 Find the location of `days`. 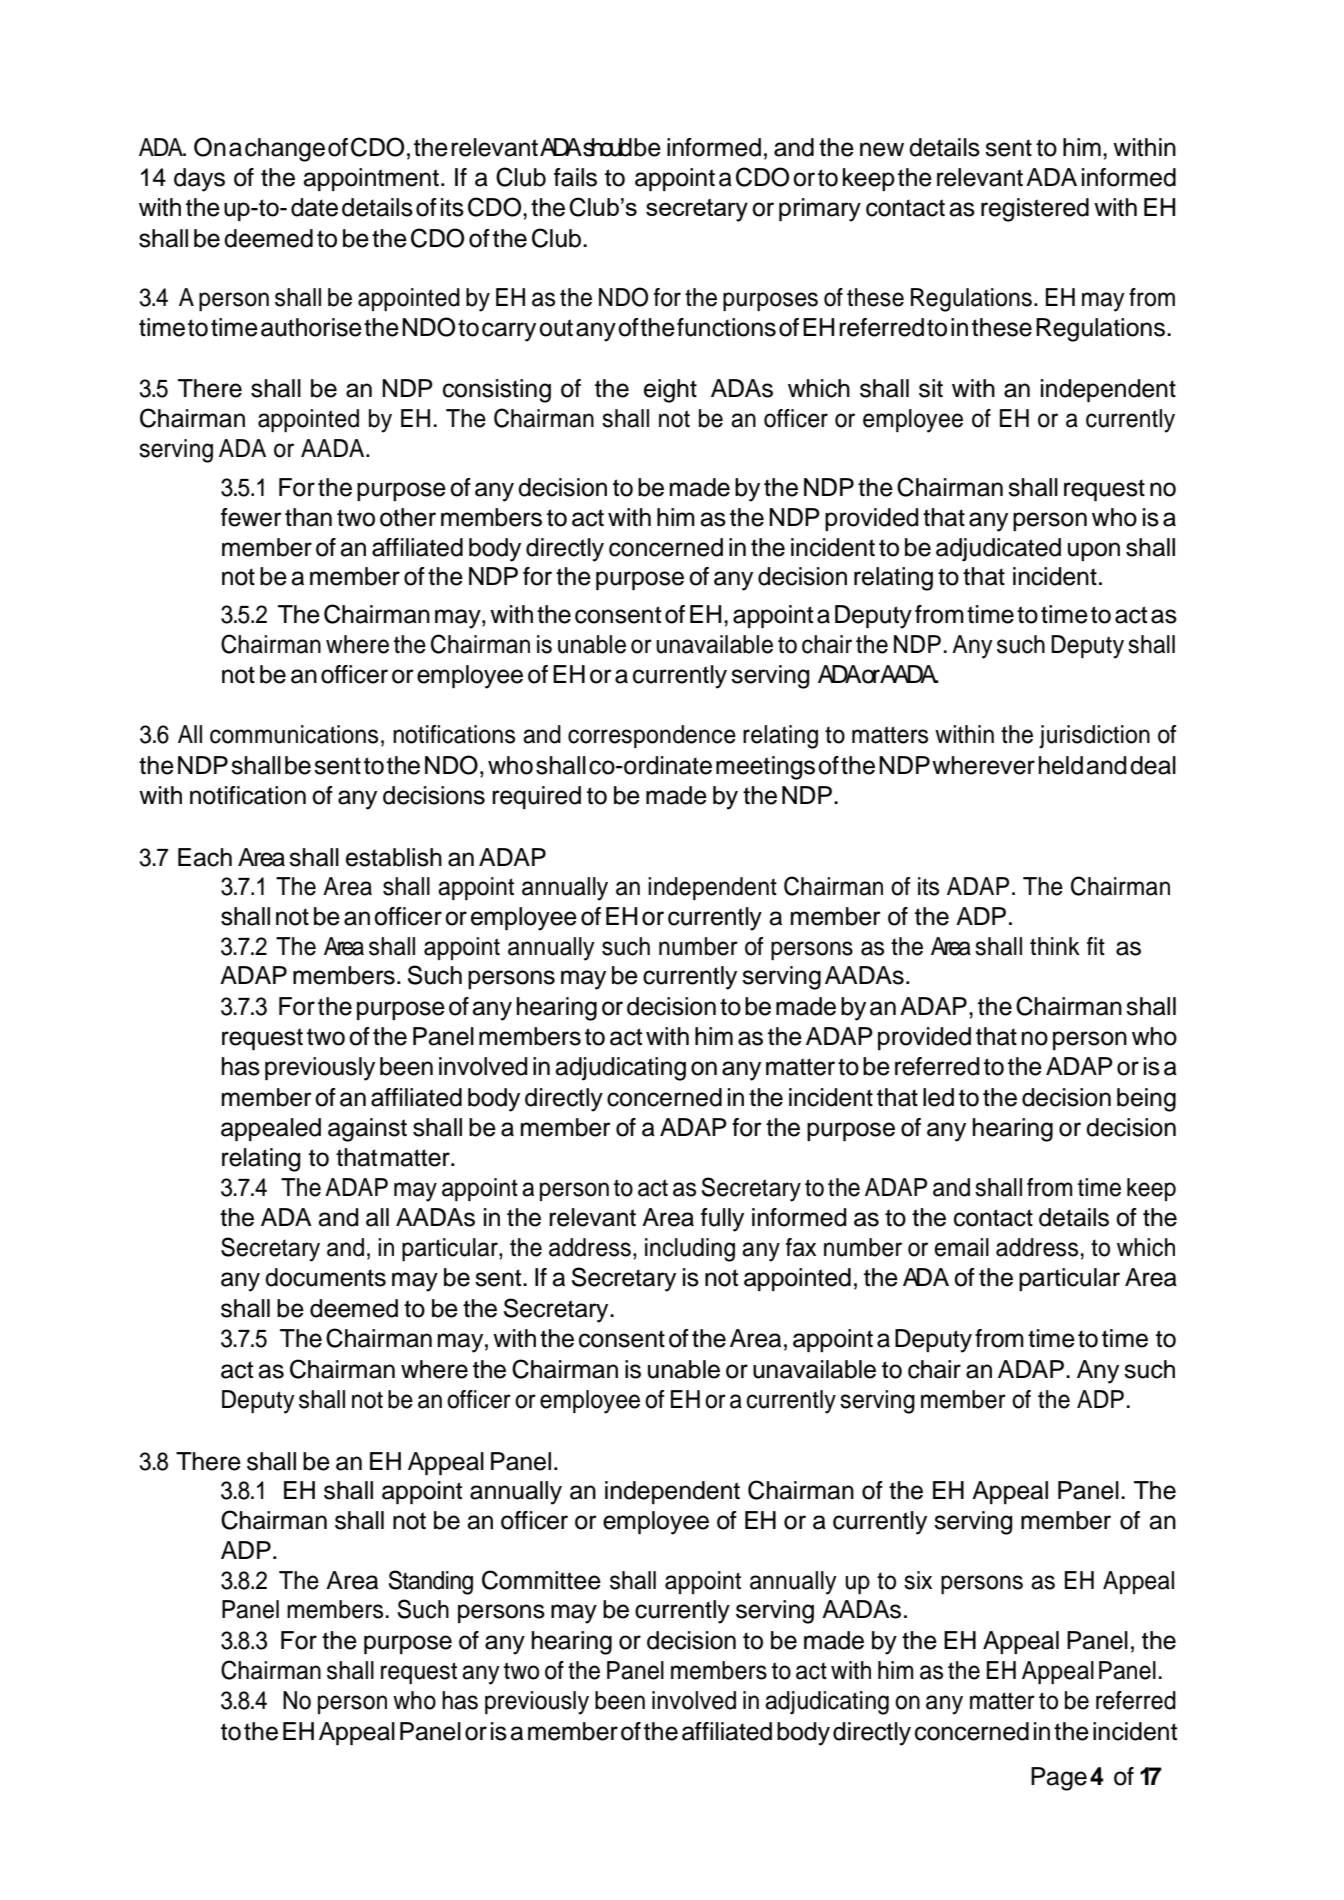

days is located at coordinates (199, 180).
